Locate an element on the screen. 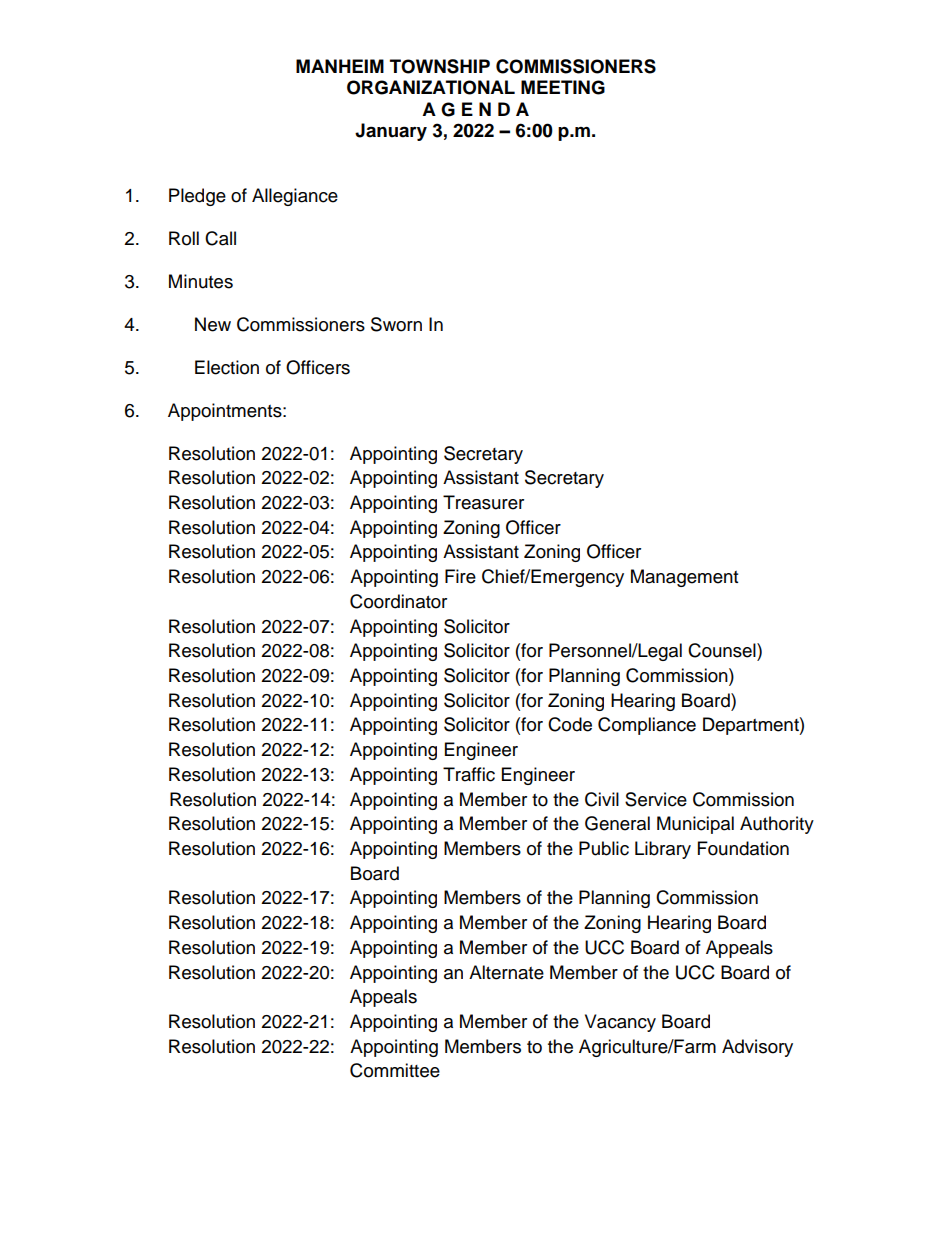  MEETING is located at coordinates (563, 87).
